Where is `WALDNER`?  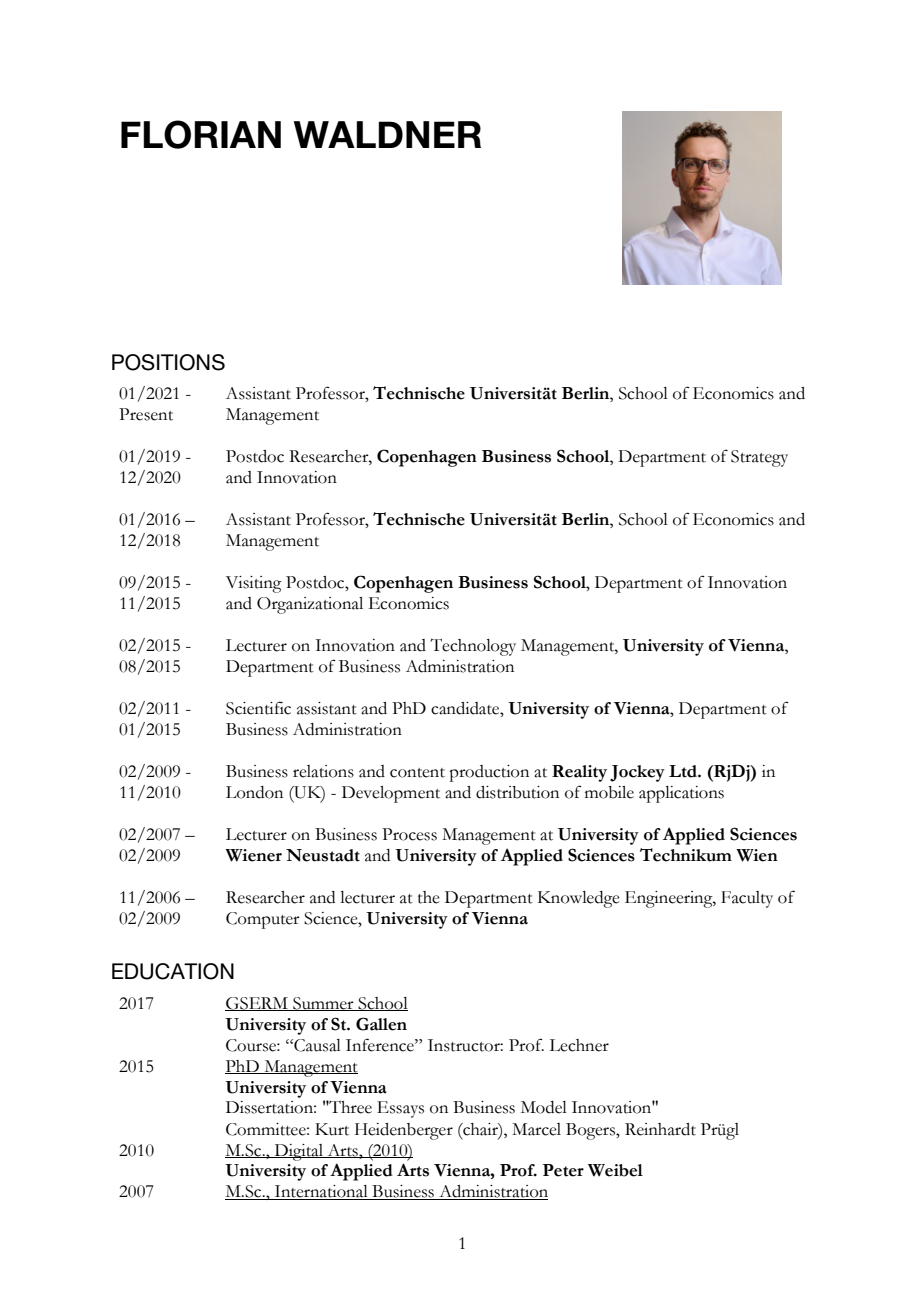 WALDNER is located at coordinates (387, 134).
